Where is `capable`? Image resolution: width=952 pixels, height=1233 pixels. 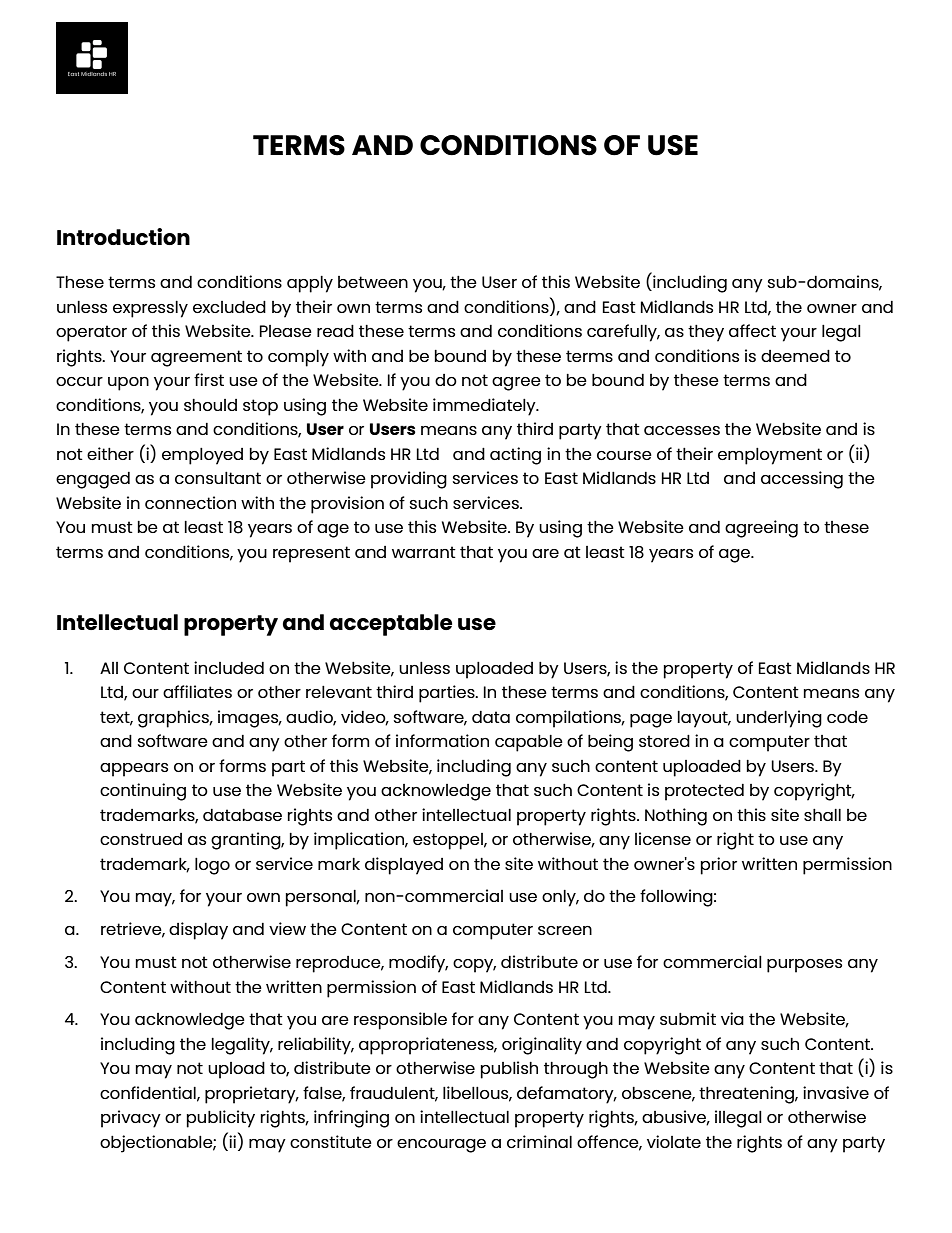 capable is located at coordinates (529, 743).
